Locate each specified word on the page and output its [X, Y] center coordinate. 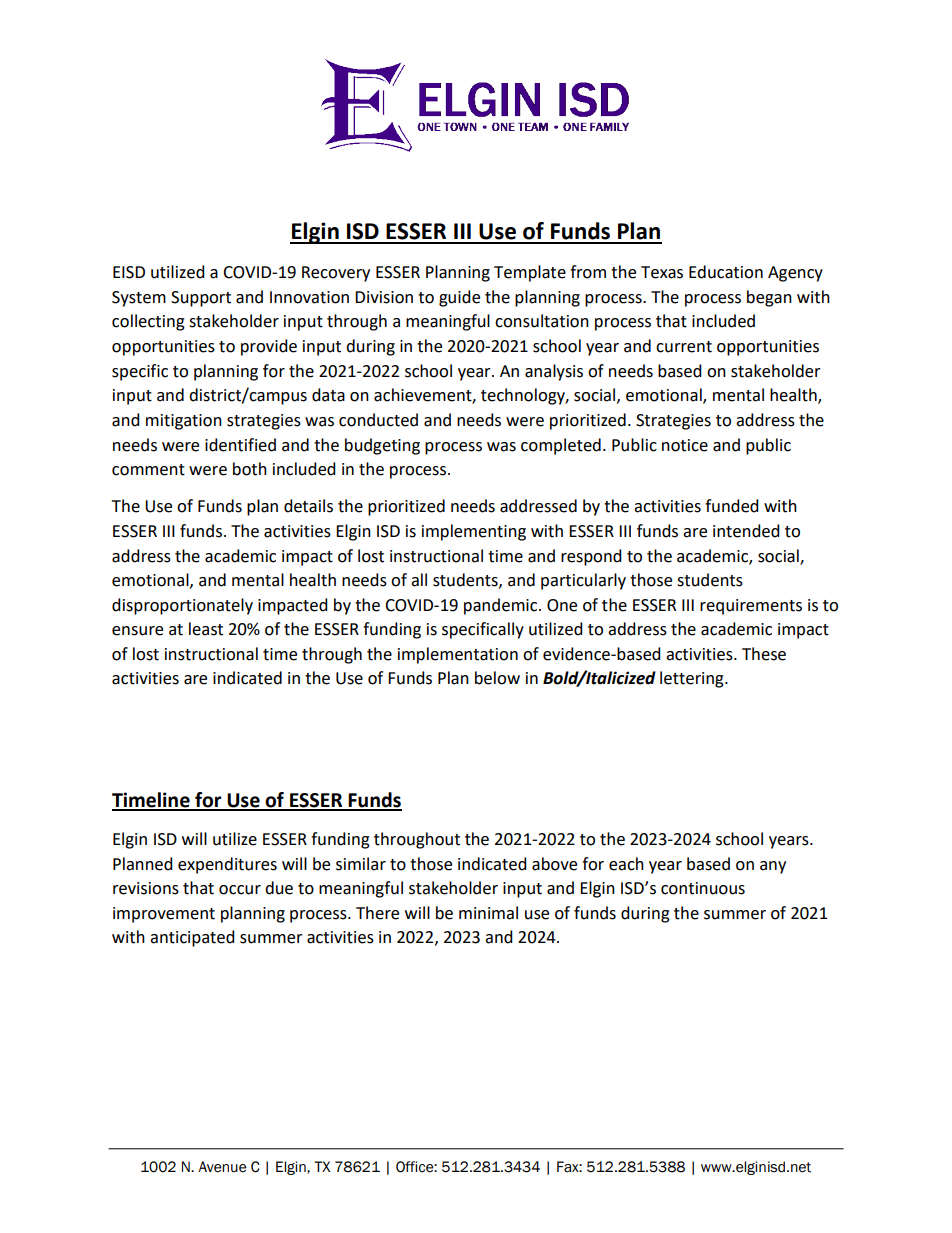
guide [459, 298]
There [377, 913]
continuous [703, 888]
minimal [488, 913]
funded [732, 506]
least [206, 629]
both [250, 469]
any [773, 867]
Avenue [222, 1167]
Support [201, 299]
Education [726, 272]
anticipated [192, 938]
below [497, 678]
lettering [693, 679]
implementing [474, 532]
